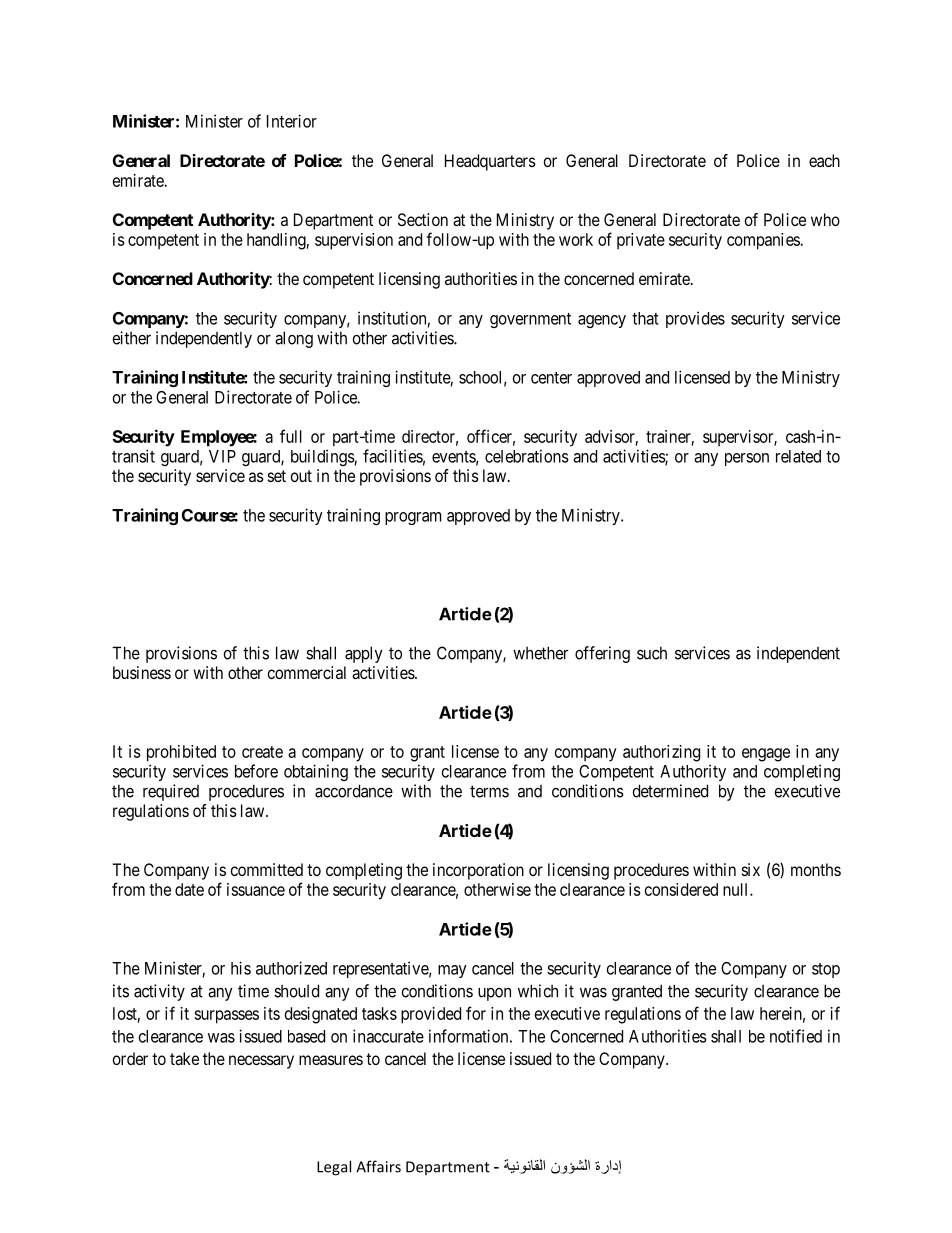 The width and height of the document is (952, 1233). Describe the element at coordinates (540, 653) in the document. I see `whether` at that location.
